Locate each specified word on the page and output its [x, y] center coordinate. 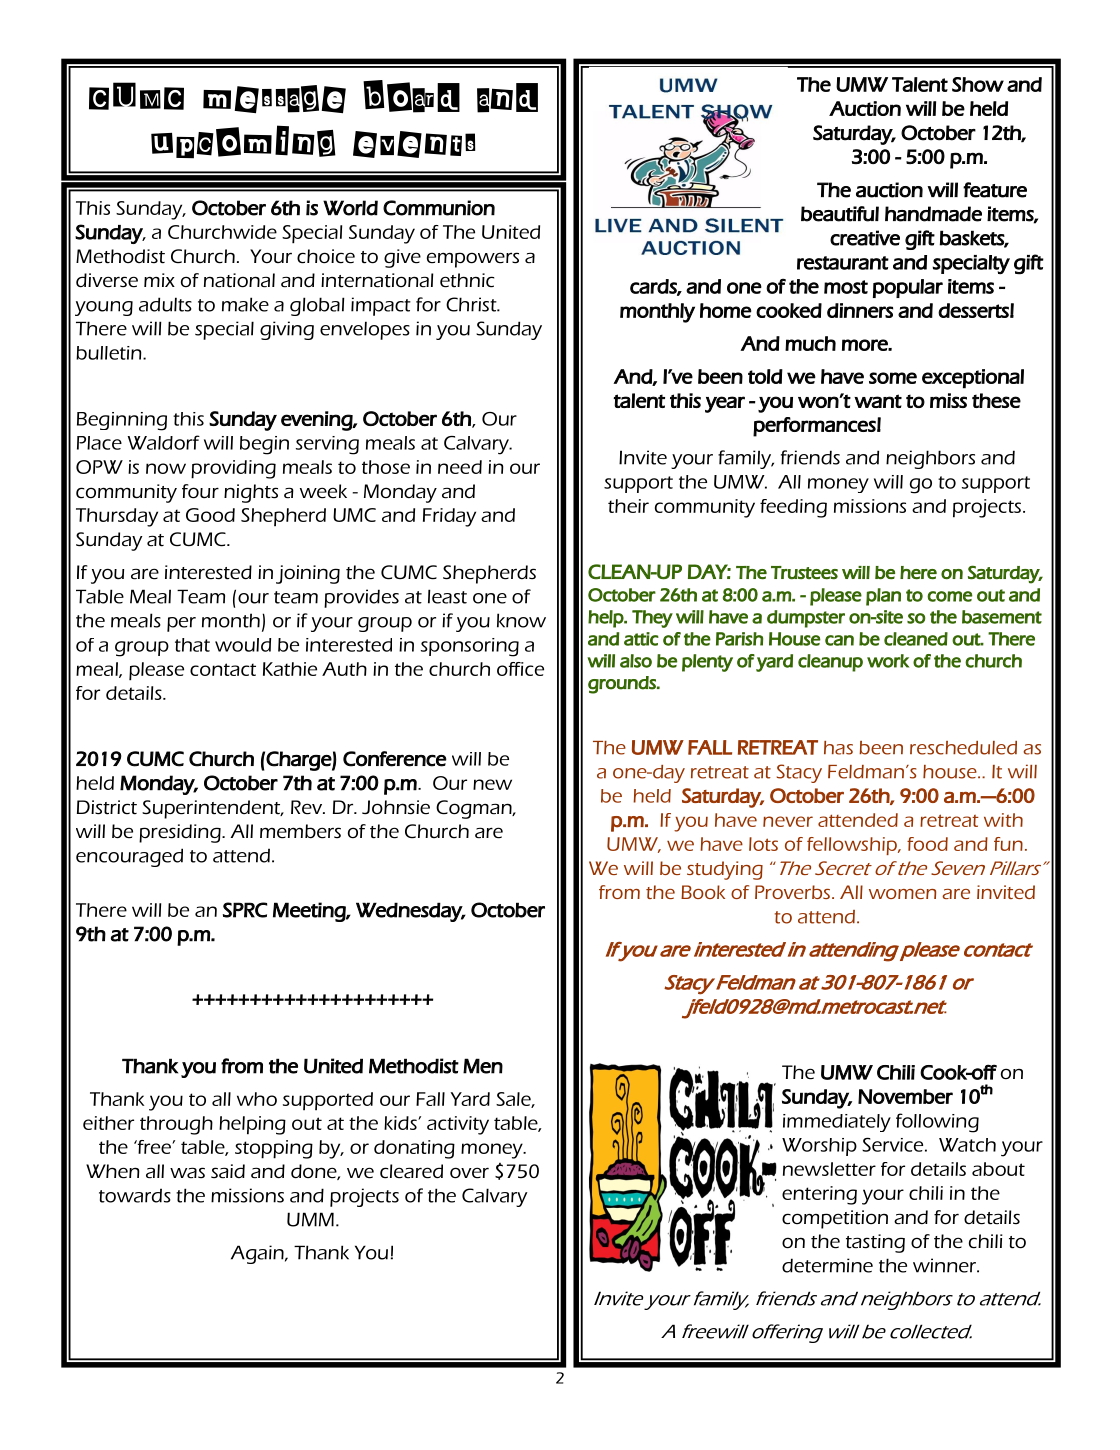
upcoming [243, 142]
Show [978, 84]
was [187, 1173]
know [521, 620]
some [893, 378]
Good [210, 515]
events [414, 144]
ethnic [467, 280]
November [905, 1096]
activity [458, 1125]
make [245, 304]
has [838, 748]
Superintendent [212, 809]
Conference [395, 759]
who [257, 1099]
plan [883, 597]
